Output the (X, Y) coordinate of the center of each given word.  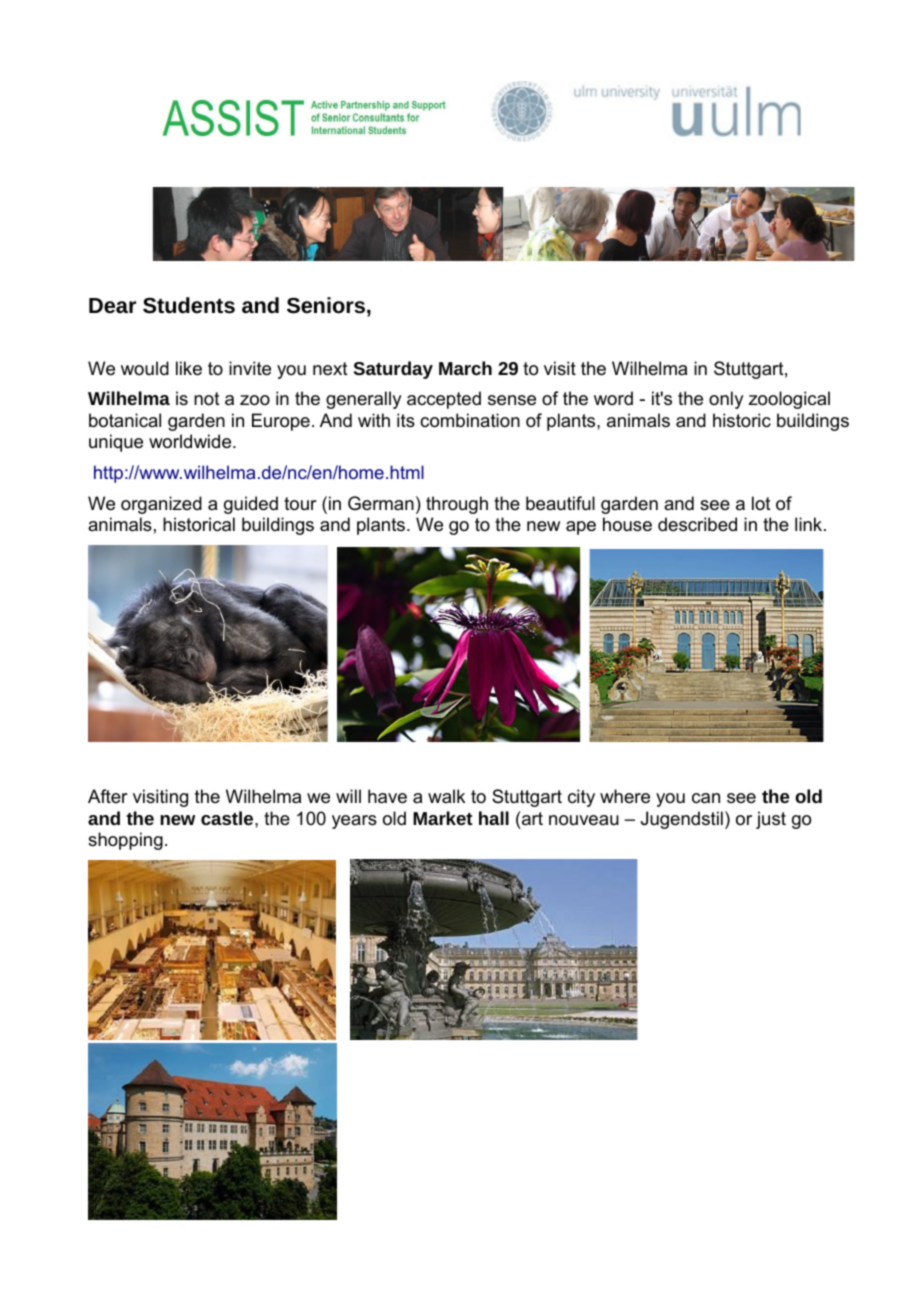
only (726, 400)
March (465, 368)
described (697, 524)
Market (443, 818)
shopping (125, 841)
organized (161, 505)
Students (189, 305)
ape (581, 528)
